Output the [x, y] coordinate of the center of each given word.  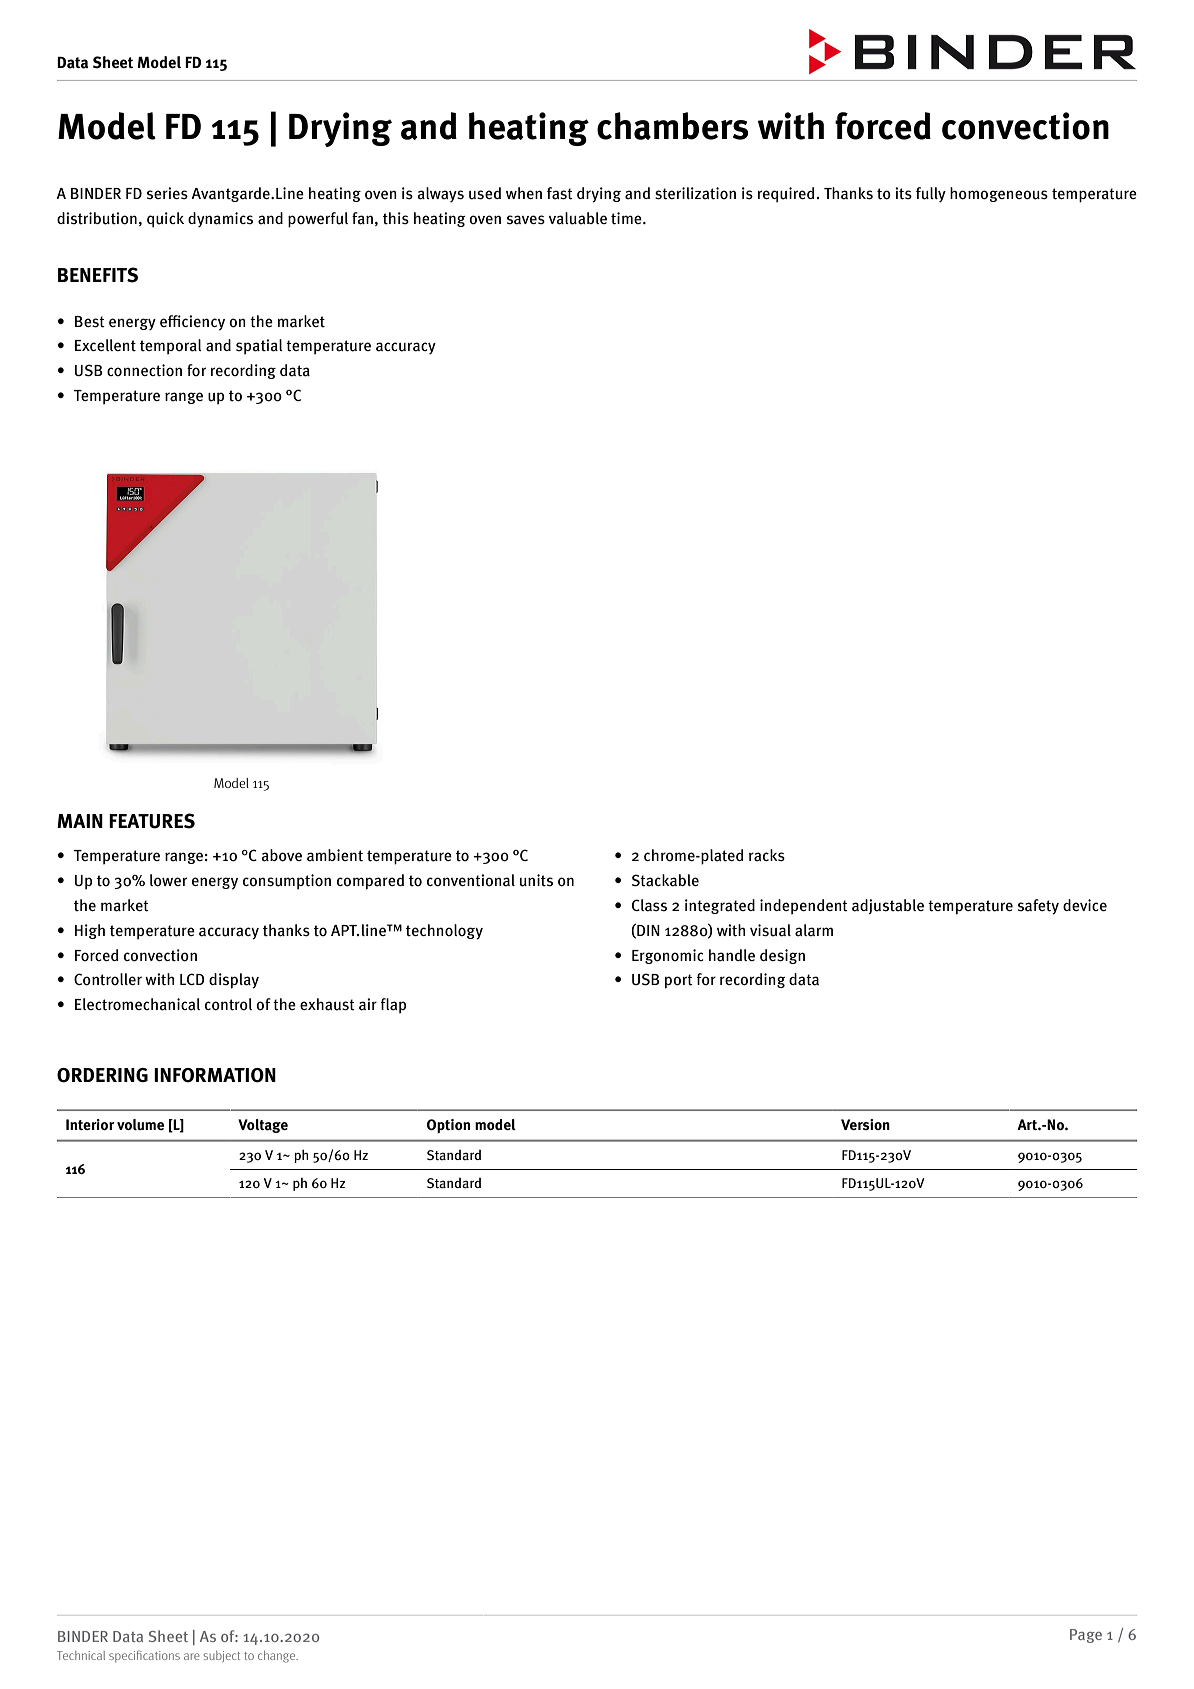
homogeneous [999, 194]
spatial [259, 346]
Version [865, 1125]
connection [144, 370]
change [278, 1657]
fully [931, 195]
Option [448, 1126]
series [167, 193]
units [536, 880]
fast [560, 193]
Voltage [263, 1126]
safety [1038, 907]
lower [168, 880]
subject [222, 1656]
